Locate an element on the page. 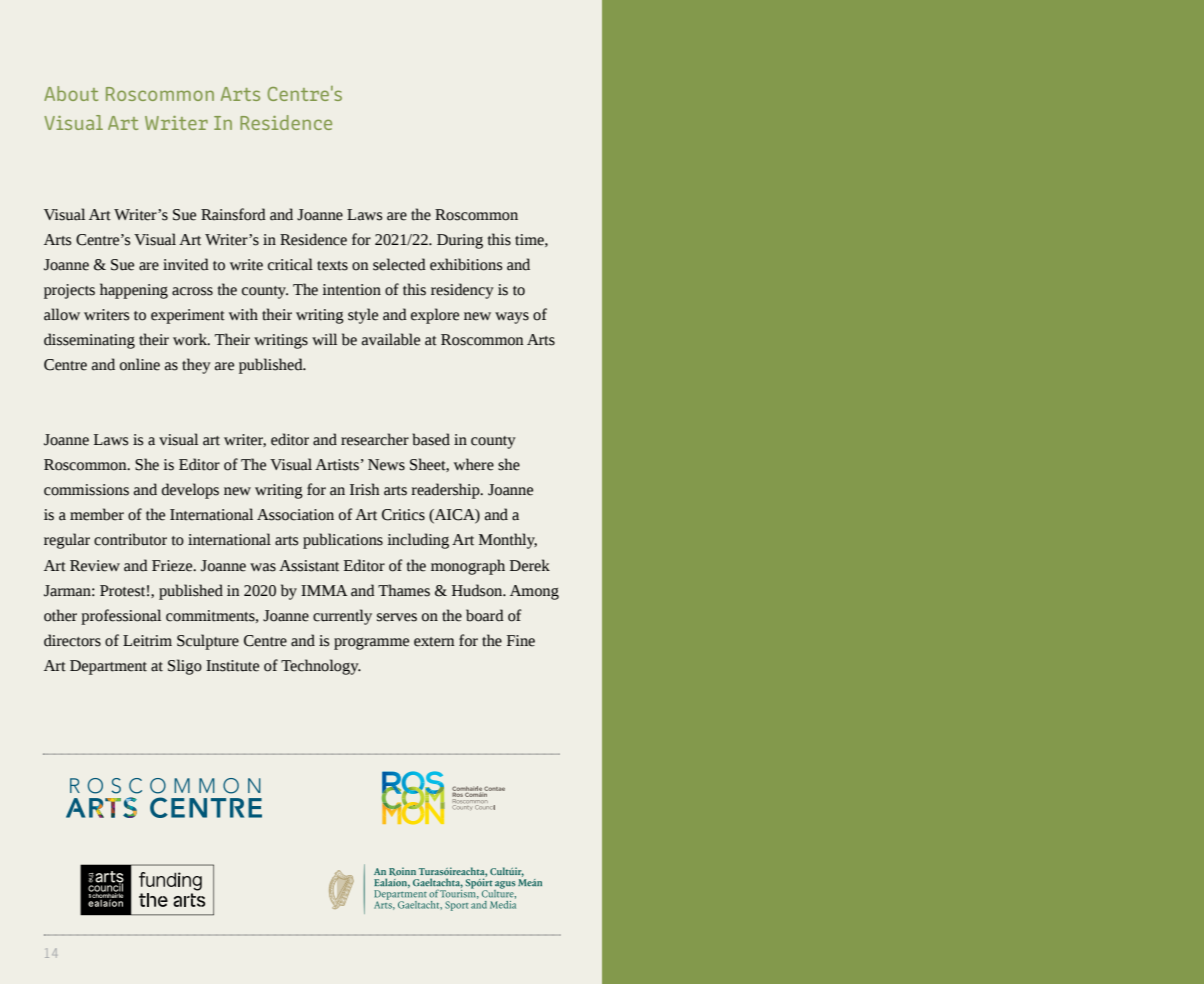 This document has width=1204, height=984. critical is located at coordinates (290, 264).
